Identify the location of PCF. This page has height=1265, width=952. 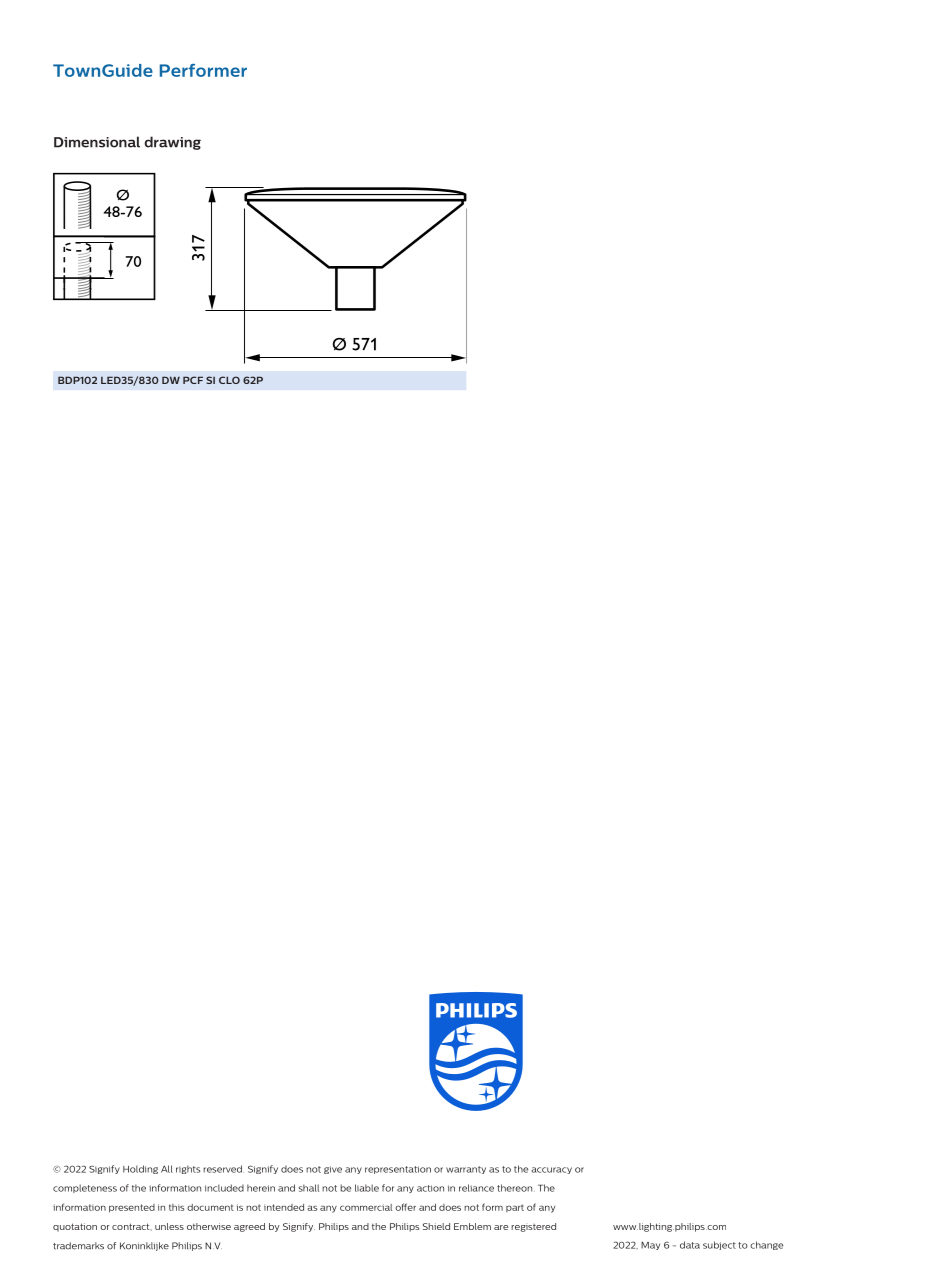
(193, 380).
